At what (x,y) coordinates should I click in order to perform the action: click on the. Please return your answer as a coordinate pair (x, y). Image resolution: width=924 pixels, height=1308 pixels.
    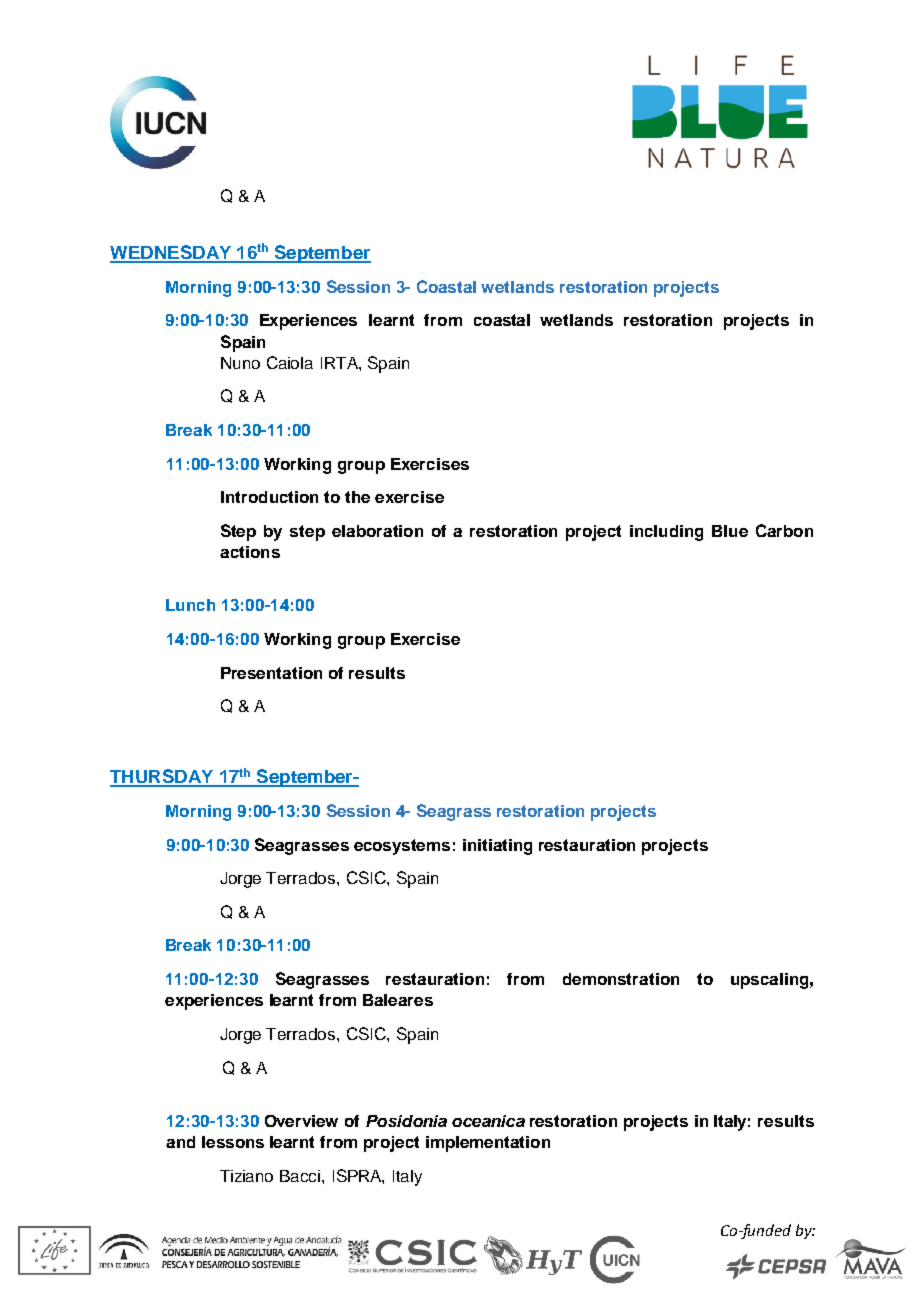
    Looking at the image, I should click on (357, 497).
